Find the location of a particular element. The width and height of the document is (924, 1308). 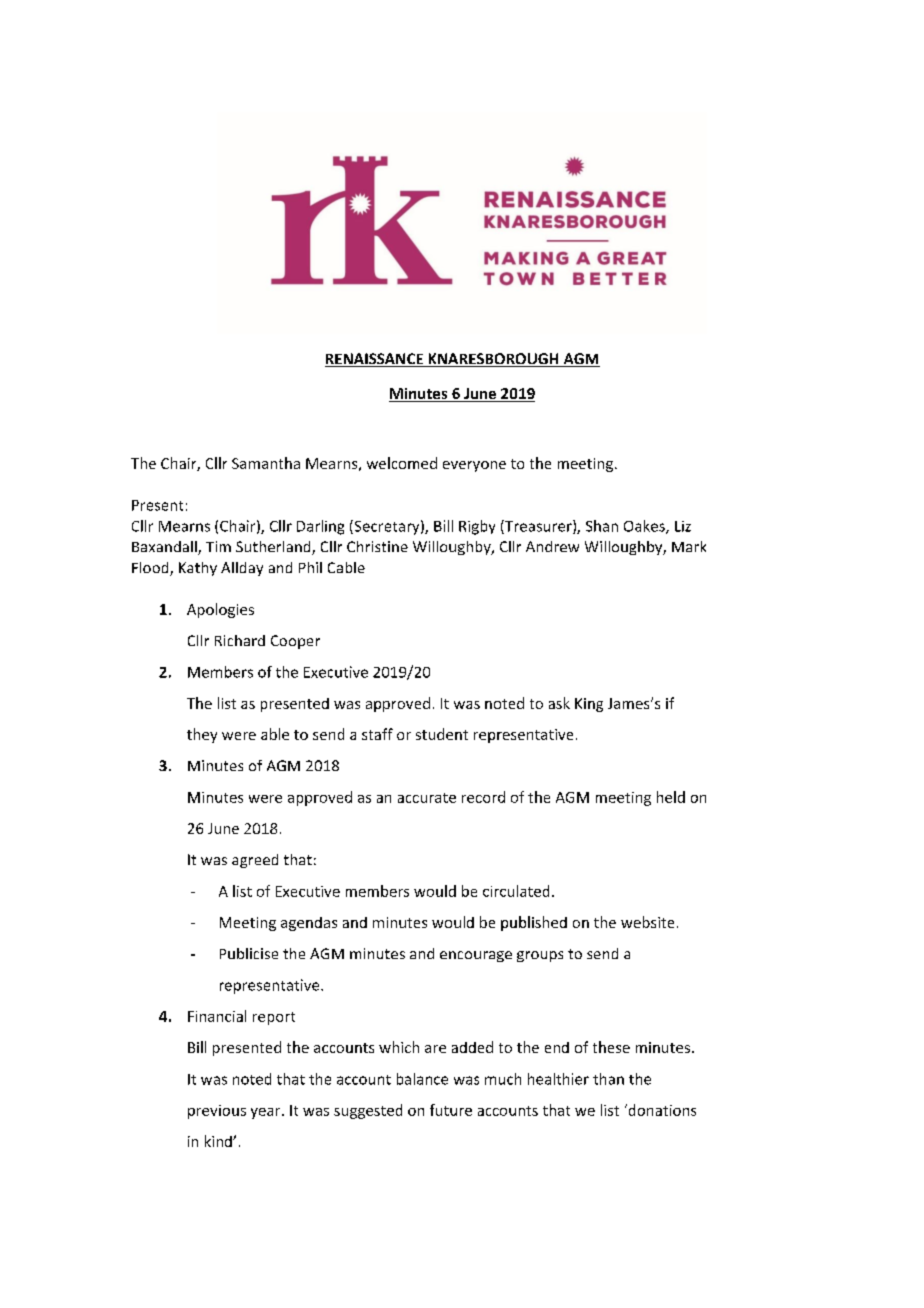

King is located at coordinates (589, 705).
